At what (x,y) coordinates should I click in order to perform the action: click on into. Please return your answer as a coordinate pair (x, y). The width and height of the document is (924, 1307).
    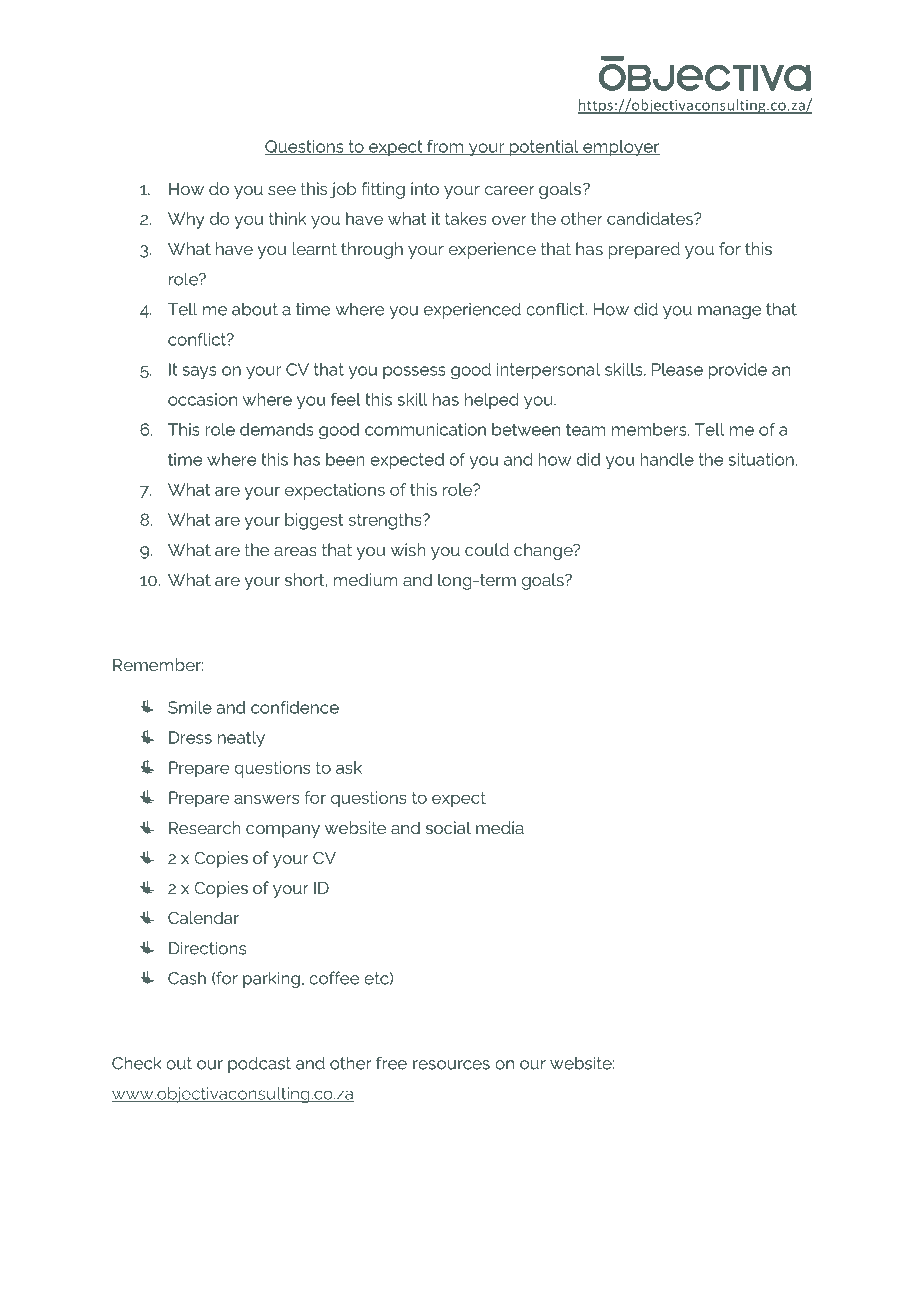
    Looking at the image, I should click on (425, 188).
